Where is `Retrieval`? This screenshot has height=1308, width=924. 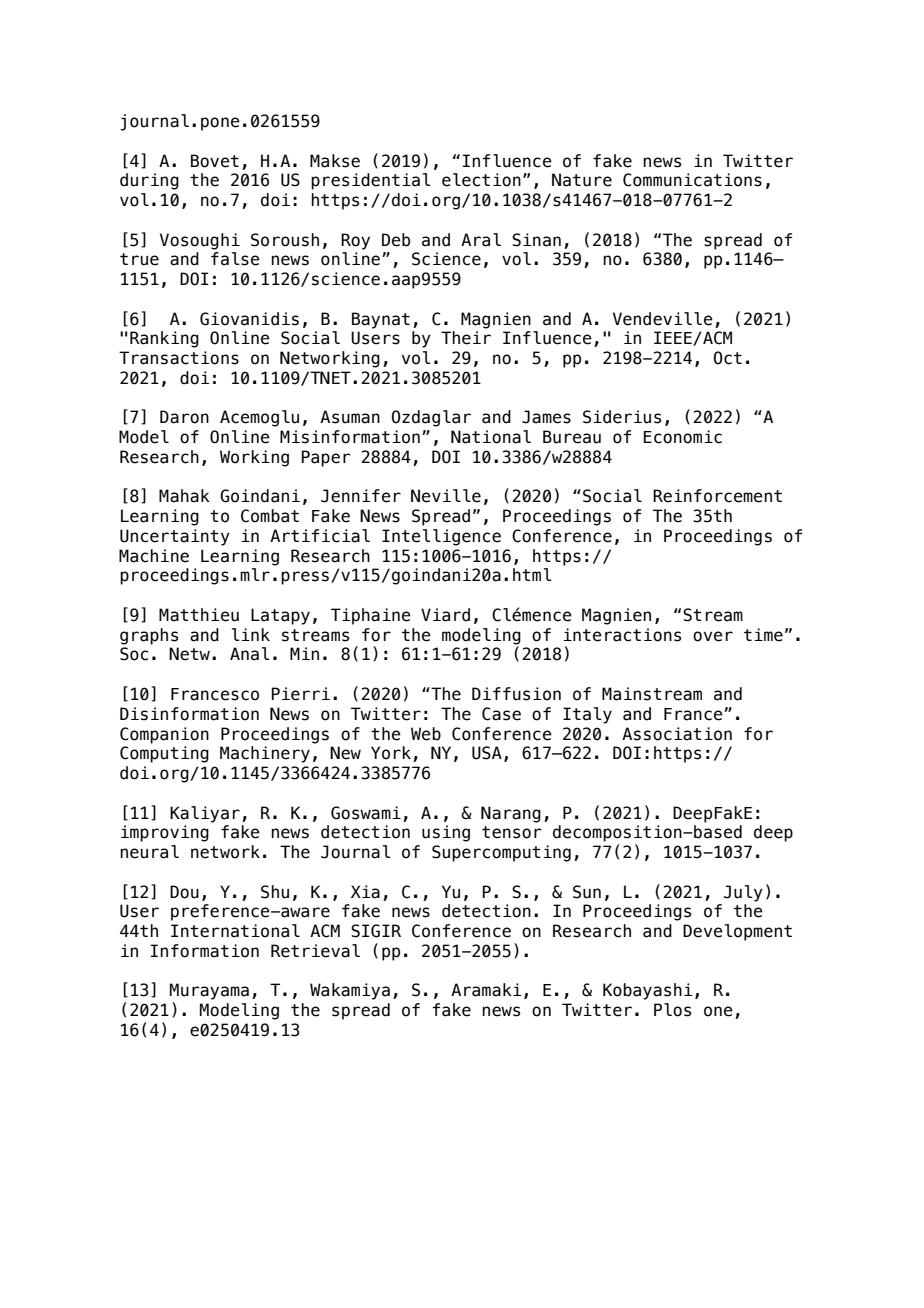
Retrieval is located at coordinates (315, 951).
